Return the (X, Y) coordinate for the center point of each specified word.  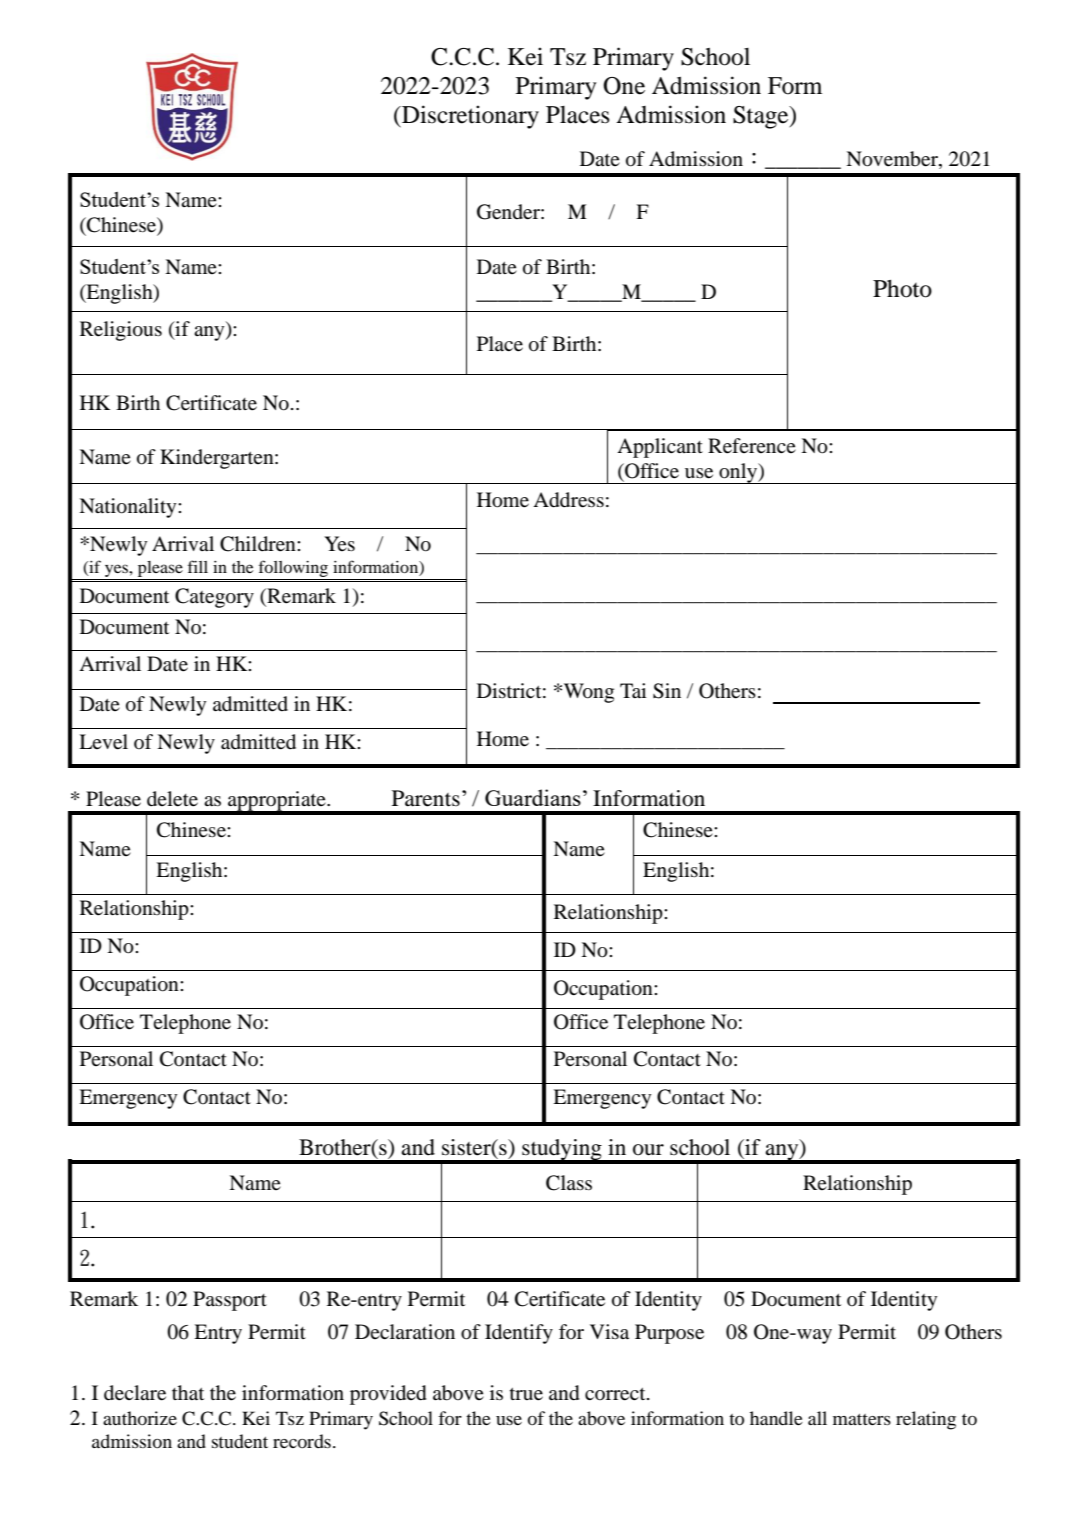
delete (172, 799)
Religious (121, 331)
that (188, 1392)
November (893, 159)
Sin (667, 691)
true (526, 1394)
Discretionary (469, 117)
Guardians (533, 797)
